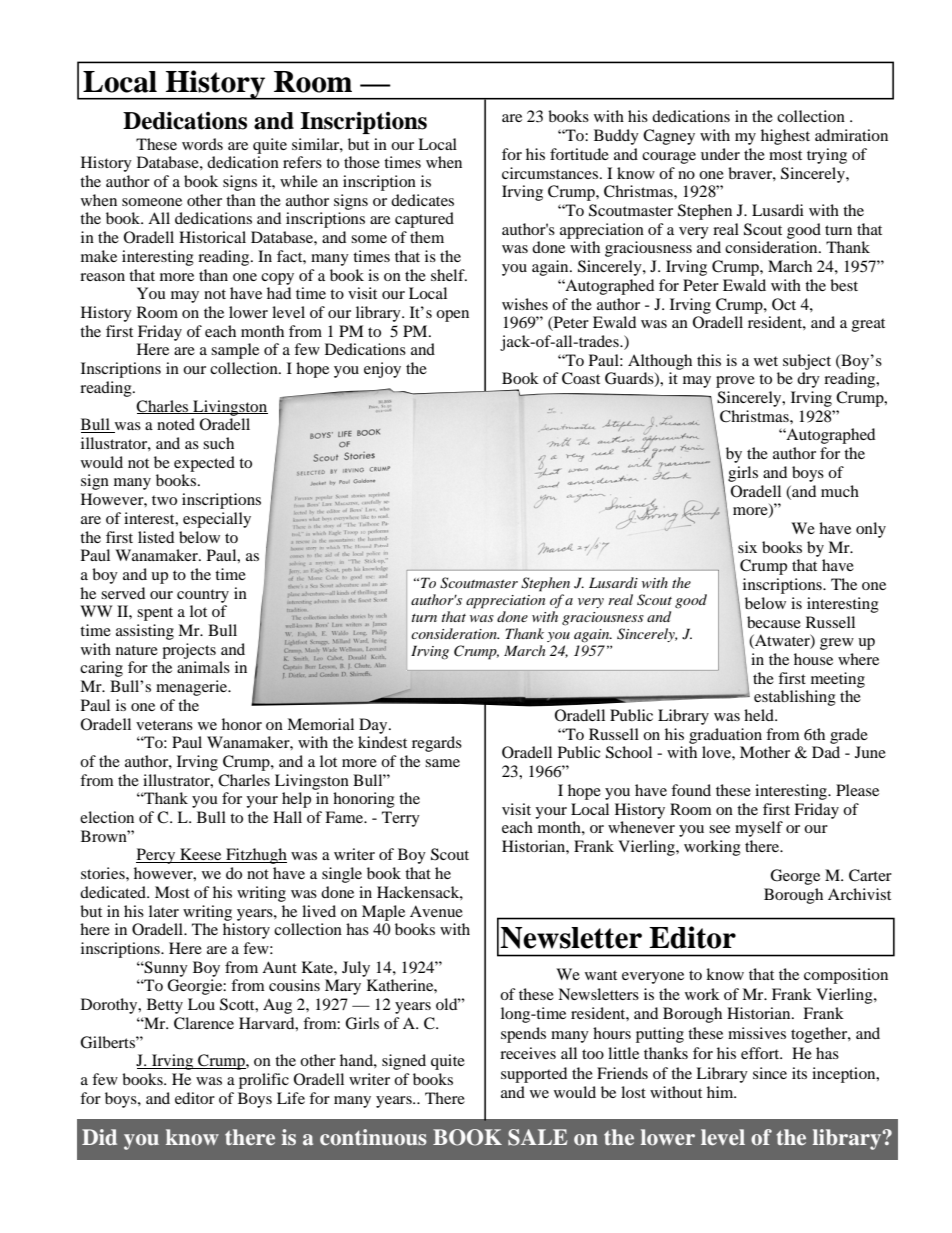 This screenshot has height=1233, width=952. I want to click on because, so click(774, 622).
